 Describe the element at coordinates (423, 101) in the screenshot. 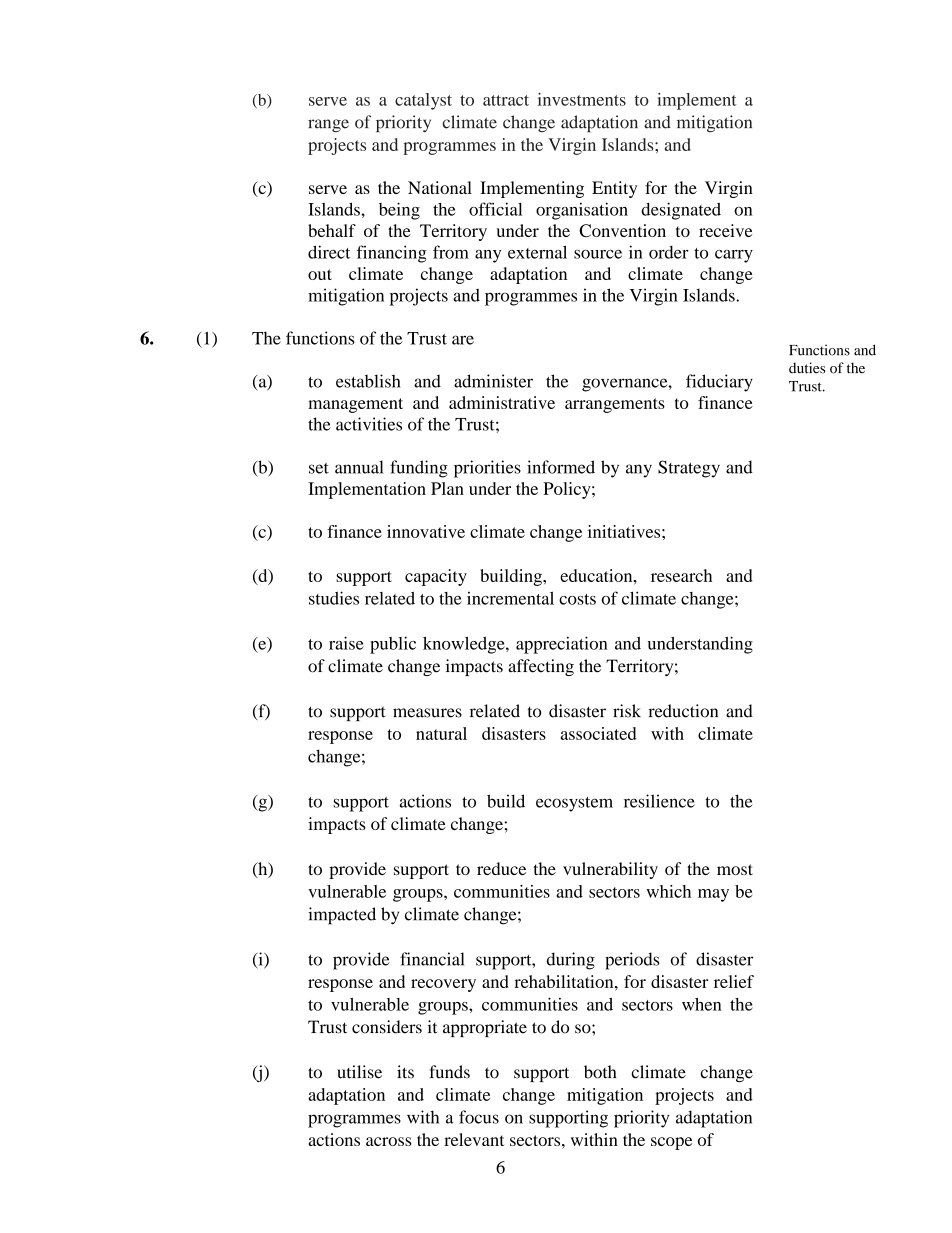

I see `catalyst` at that location.
